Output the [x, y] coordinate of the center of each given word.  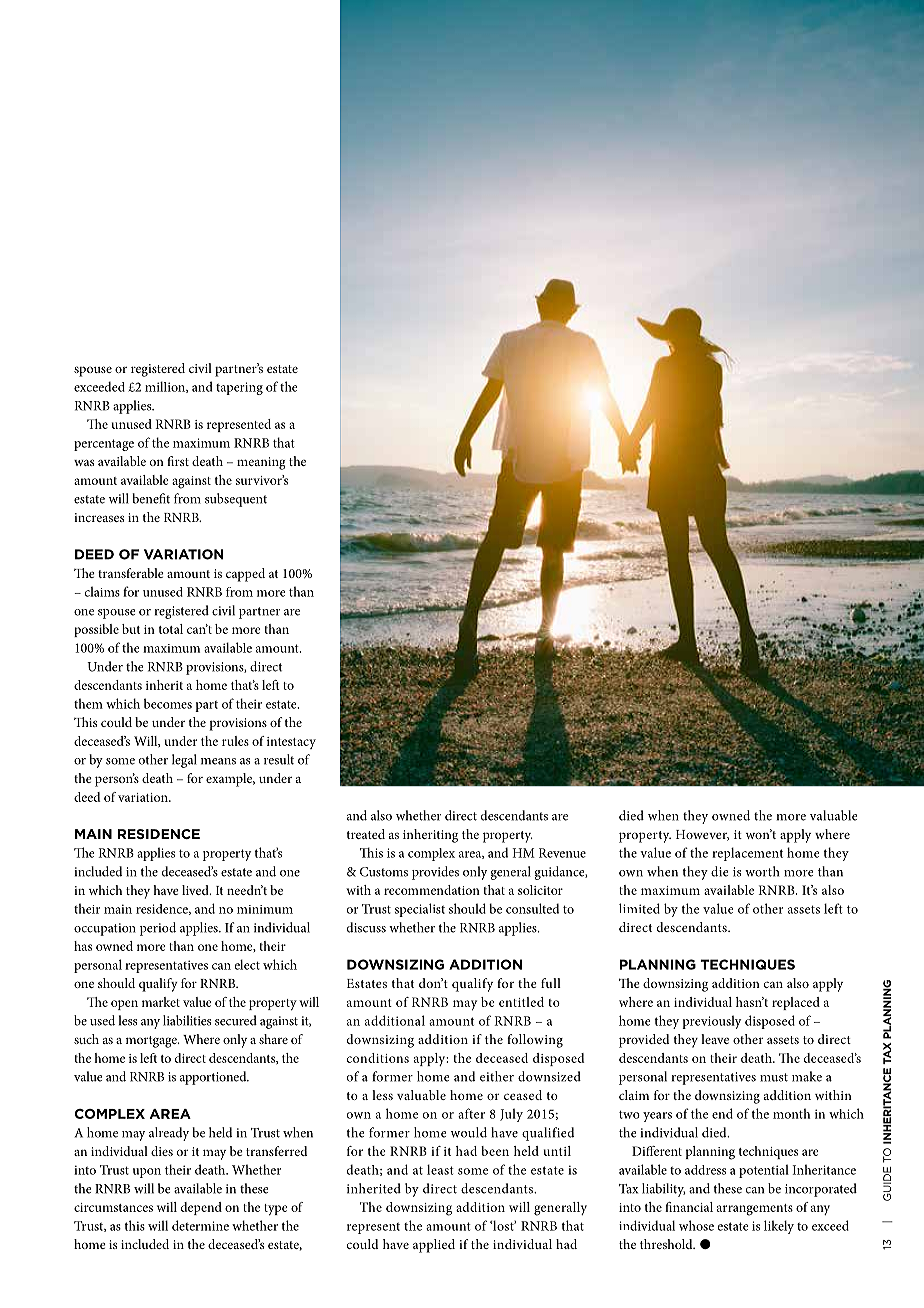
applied [434, 1246]
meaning [261, 463]
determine [200, 1225]
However [702, 835]
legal [184, 761]
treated [366, 834]
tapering [239, 388]
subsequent [236, 500]
